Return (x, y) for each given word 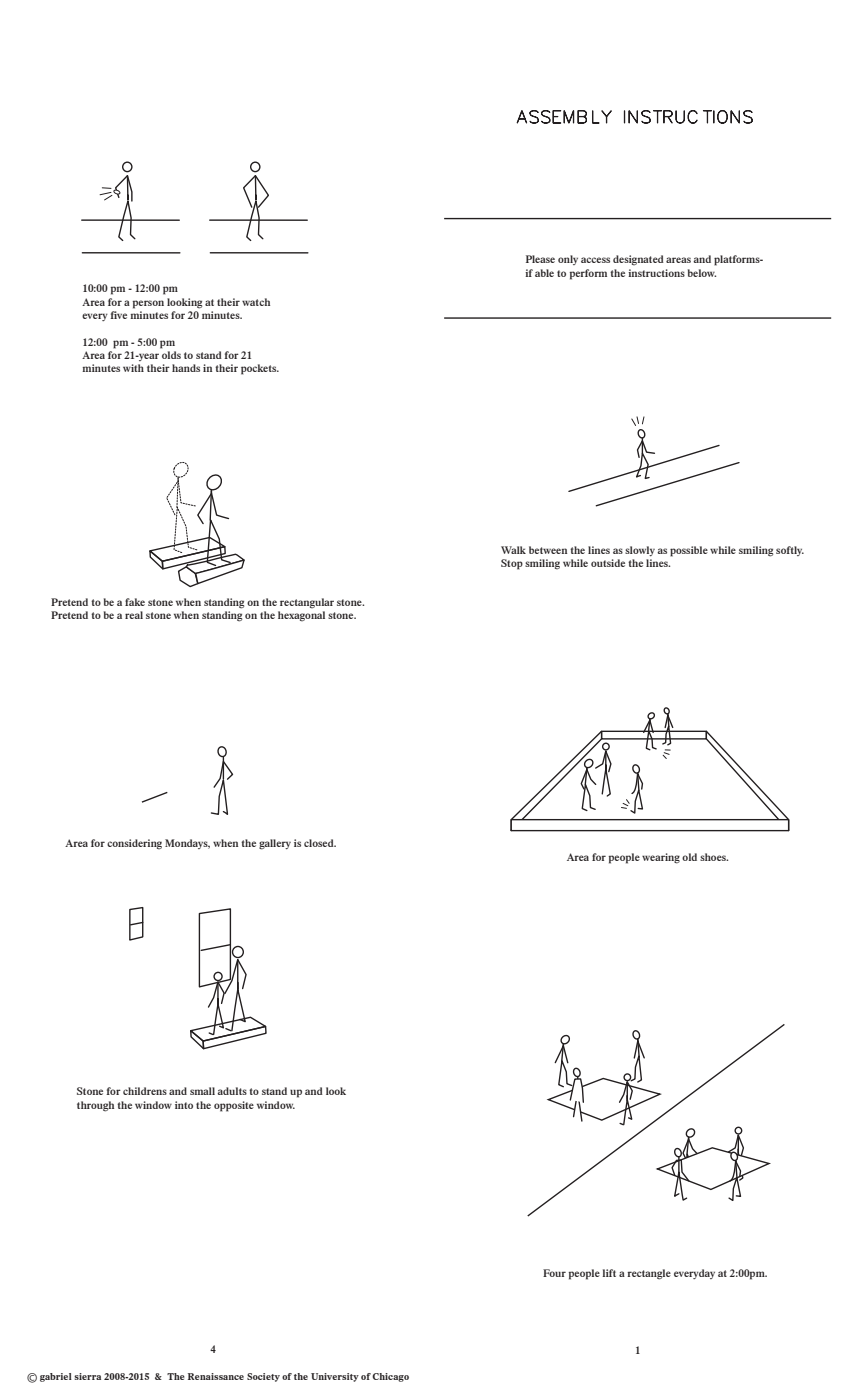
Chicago (390, 1377)
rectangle (649, 1274)
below (702, 273)
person (148, 304)
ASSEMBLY (564, 117)
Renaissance (216, 1376)
